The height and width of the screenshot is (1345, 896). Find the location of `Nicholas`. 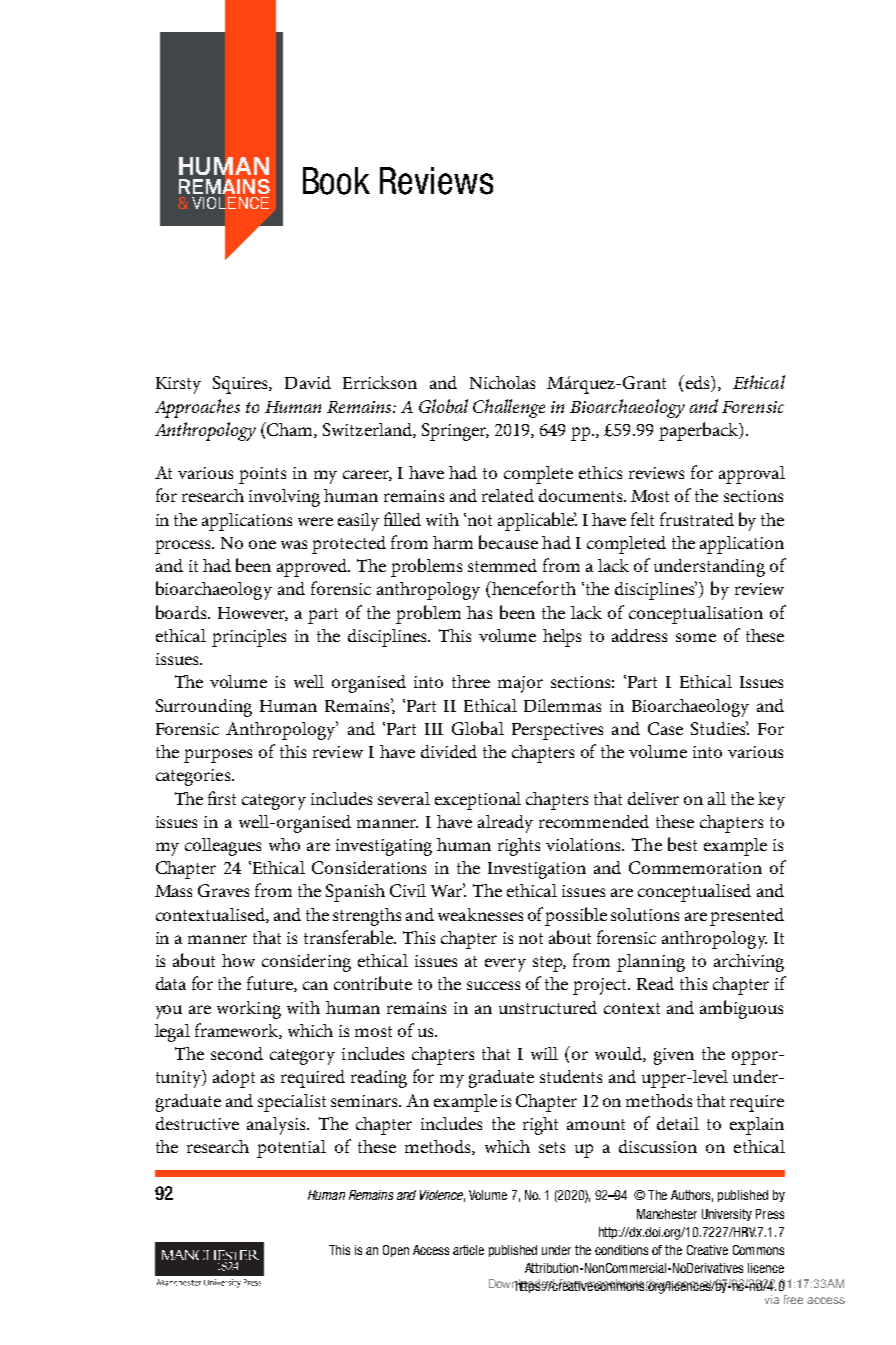

Nicholas is located at coordinates (502, 382).
